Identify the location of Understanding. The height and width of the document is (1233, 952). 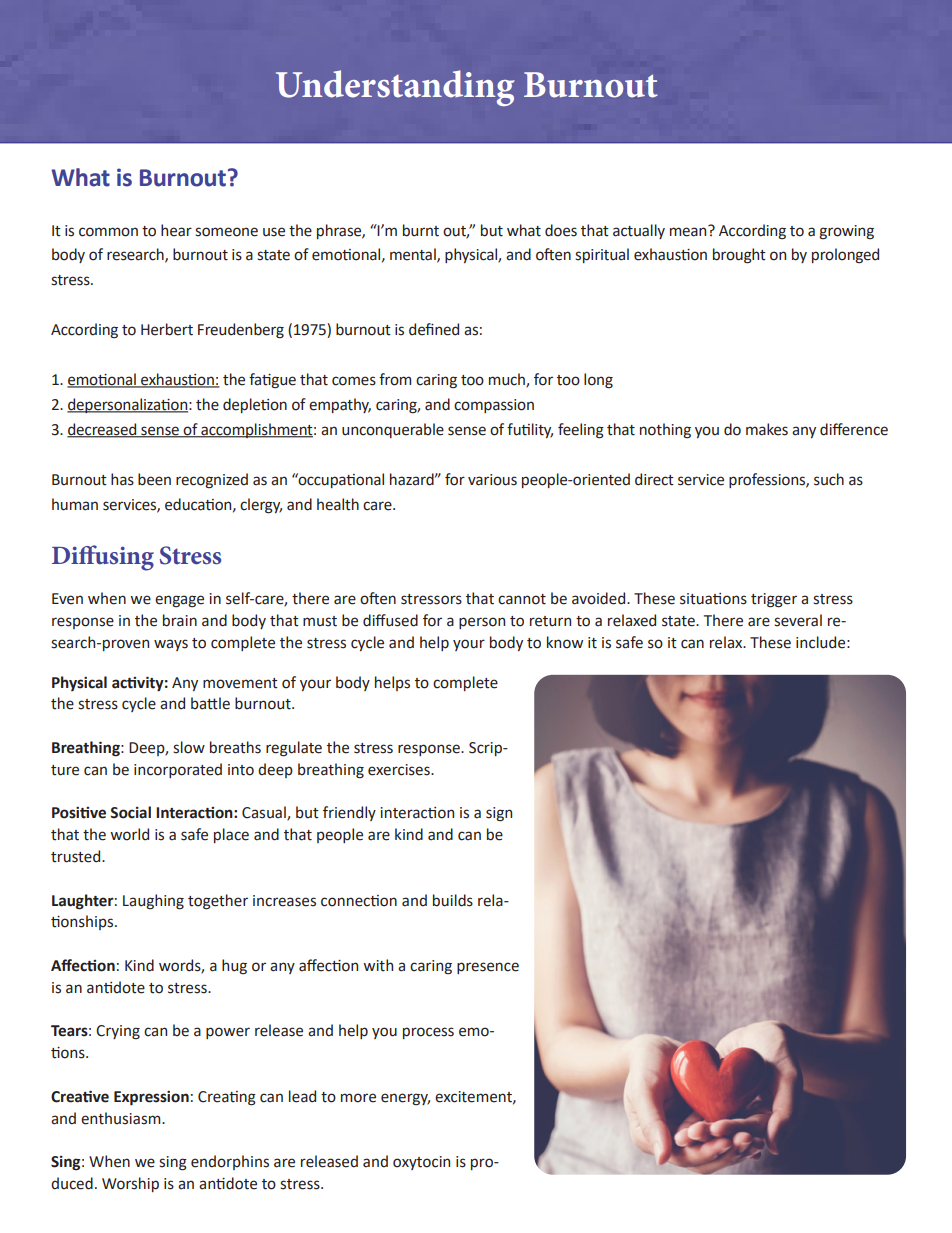
(395, 88).
